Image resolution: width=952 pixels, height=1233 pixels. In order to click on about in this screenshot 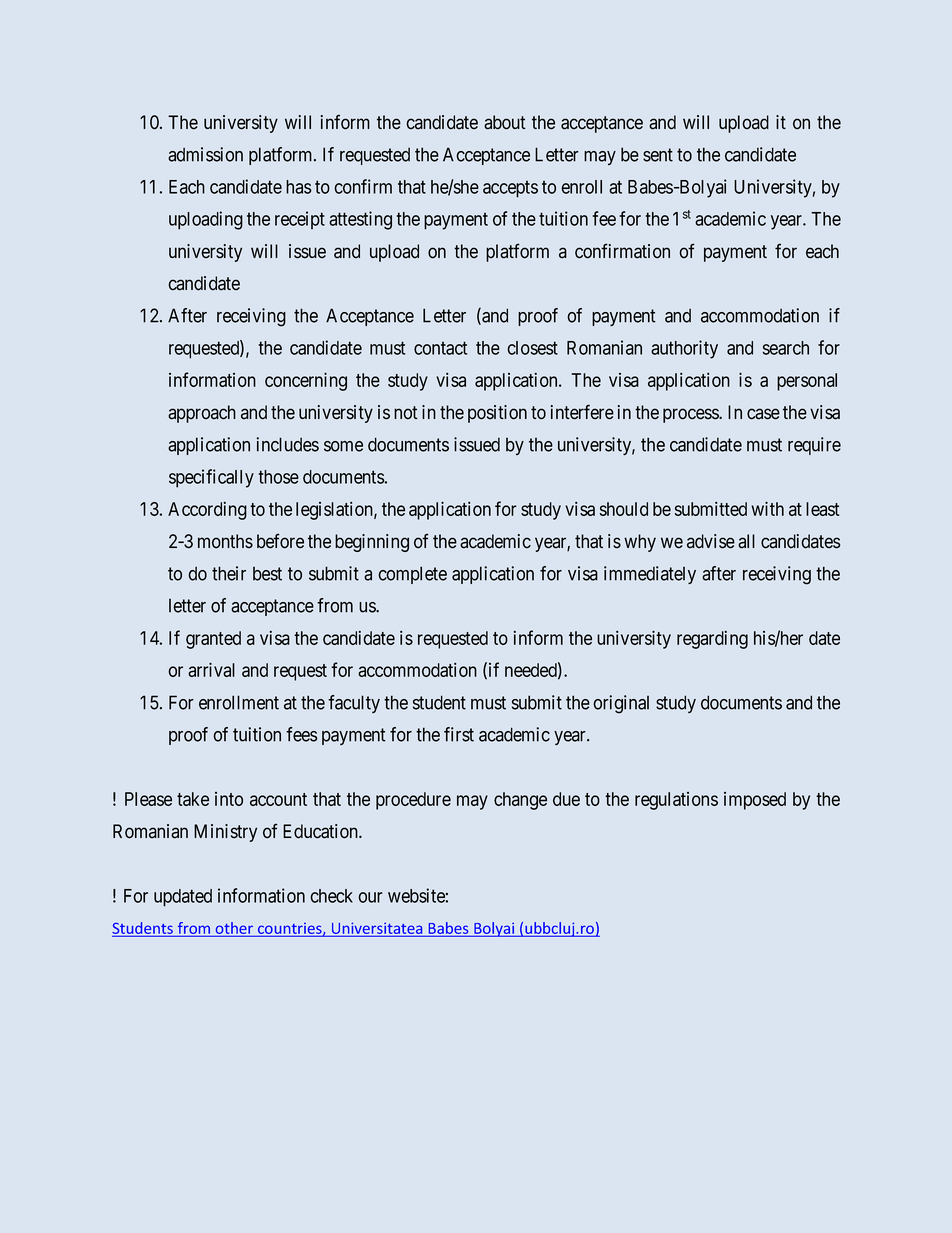, I will do `click(505, 122)`.
